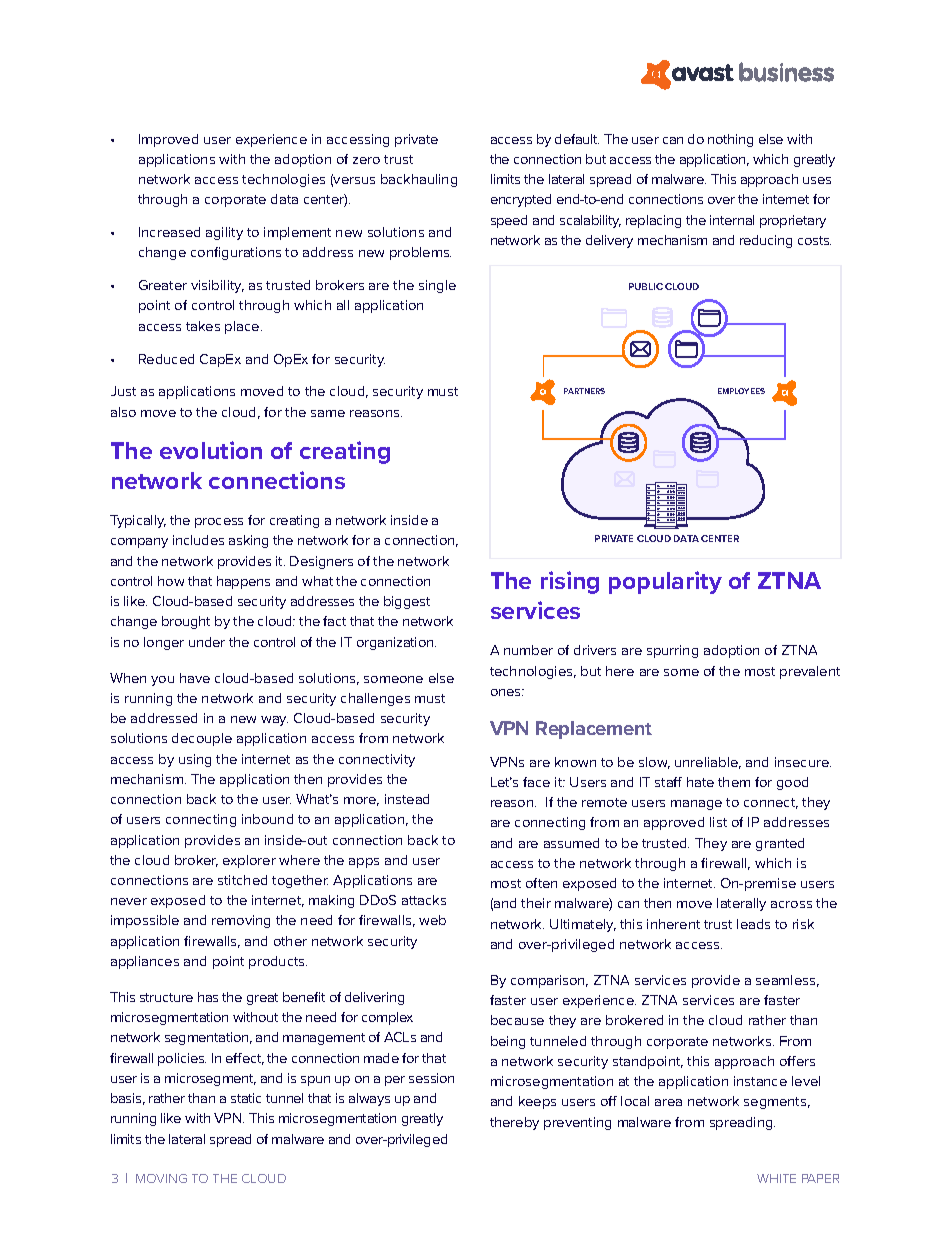 The image size is (952, 1233). What do you see at coordinates (521, 200) in the screenshot?
I see `encrypted` at bounding box center [521, 200].
